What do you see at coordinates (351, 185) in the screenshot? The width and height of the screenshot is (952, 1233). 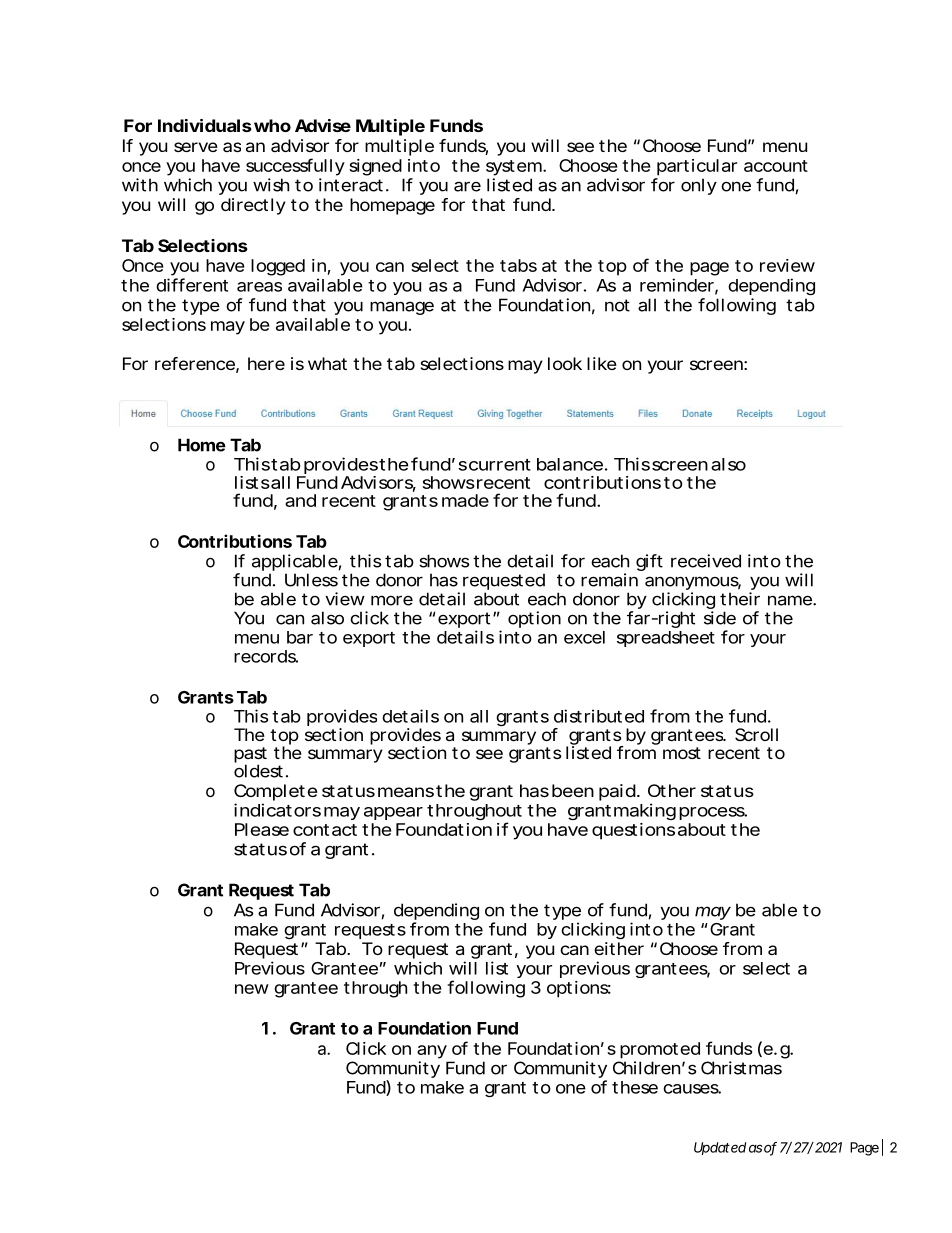 I see `interact` at bounding box center [351, 185].
